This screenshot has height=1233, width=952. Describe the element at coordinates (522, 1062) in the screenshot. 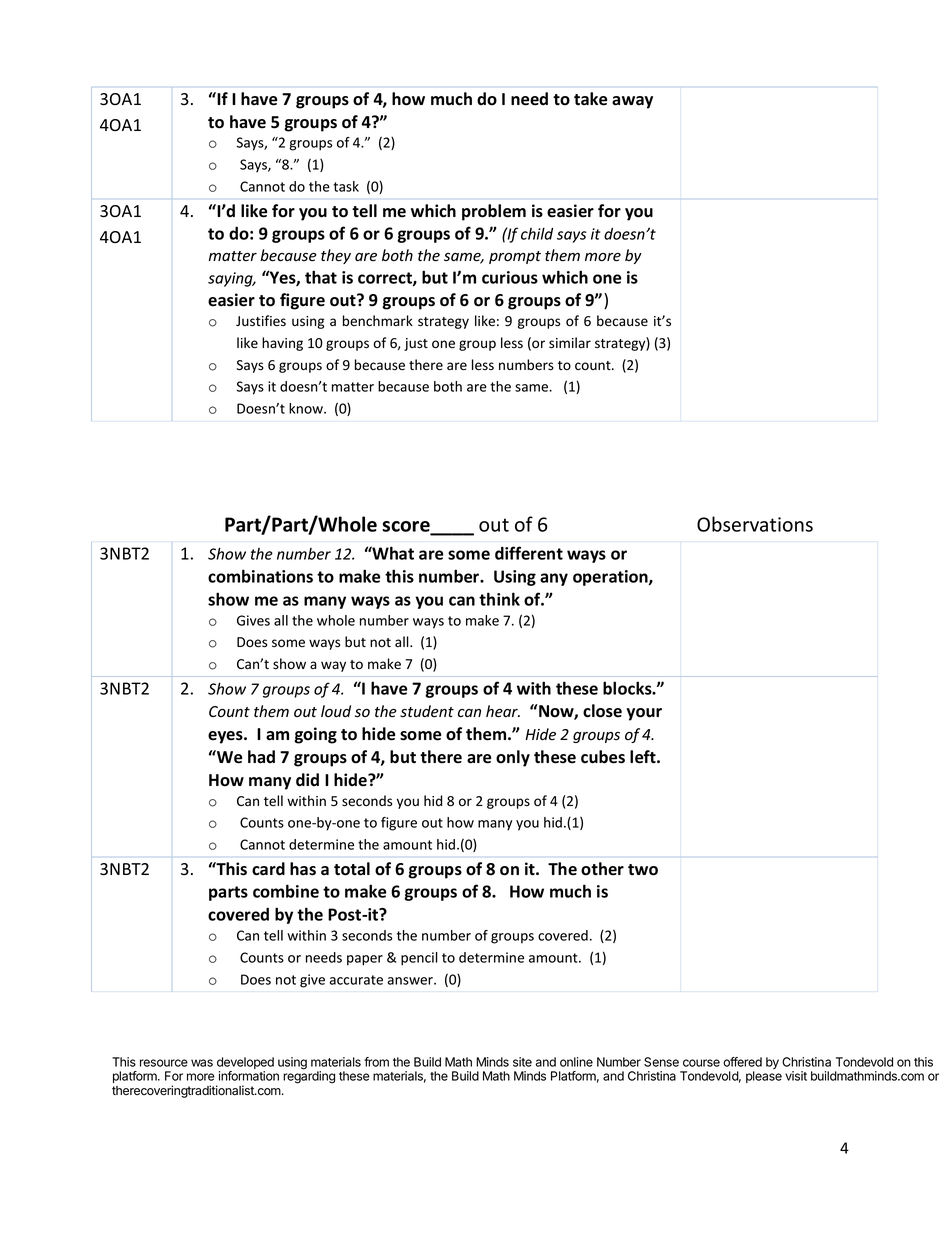

I see `site` at that location.
